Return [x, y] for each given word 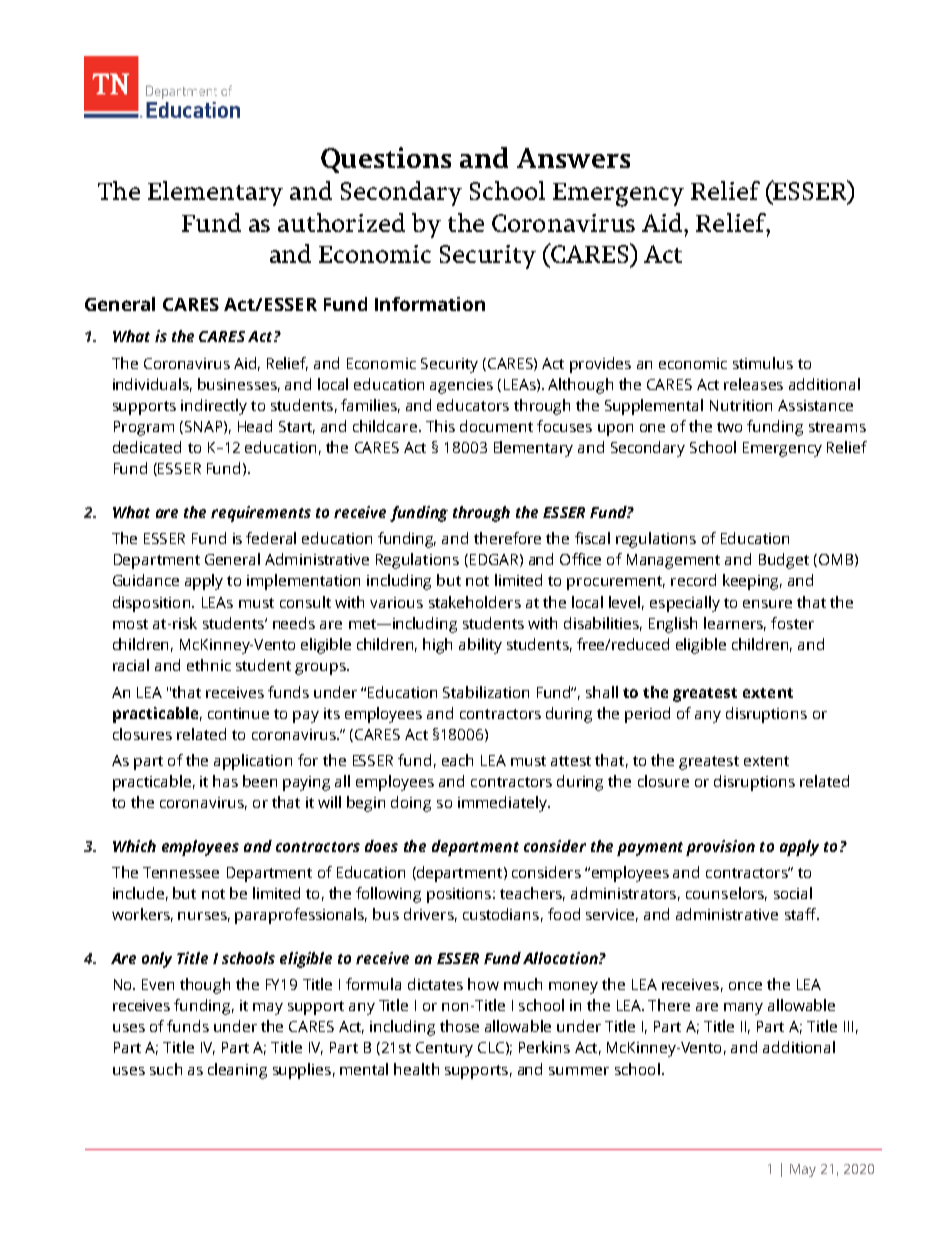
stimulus [763, 363]
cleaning [237, 1071]
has [225, 781]
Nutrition [741, 405]
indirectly [214, 407]
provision [720, 848]
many [743, 1009]
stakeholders [475, 602]
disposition [153, 604]
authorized [341, 222]
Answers [573, 158]
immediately [503, 804]
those [459, 1026]
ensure [767, 604]
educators [473, 405]
